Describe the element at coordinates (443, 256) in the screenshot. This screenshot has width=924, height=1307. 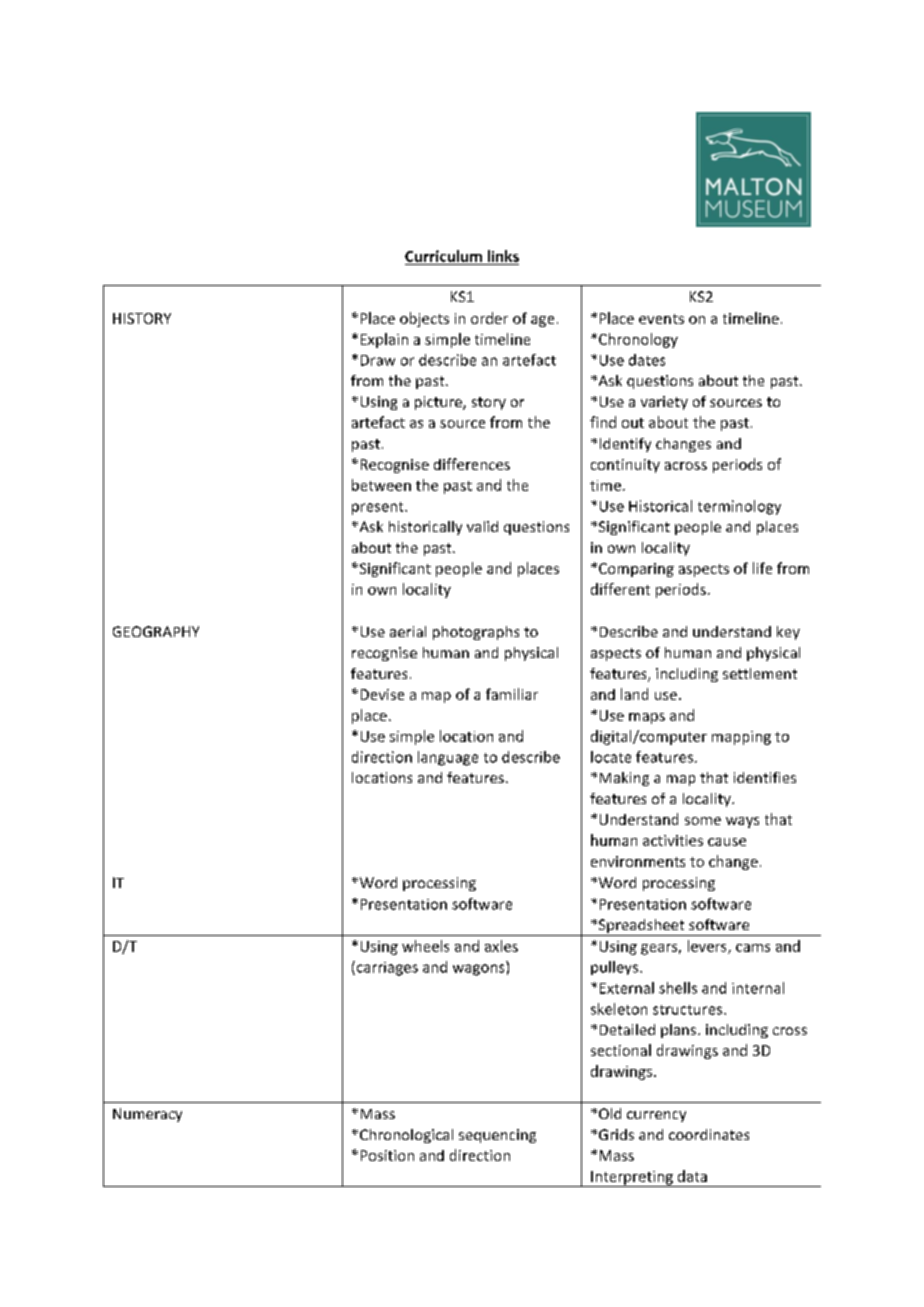
I see `Curriculum` at that location.
